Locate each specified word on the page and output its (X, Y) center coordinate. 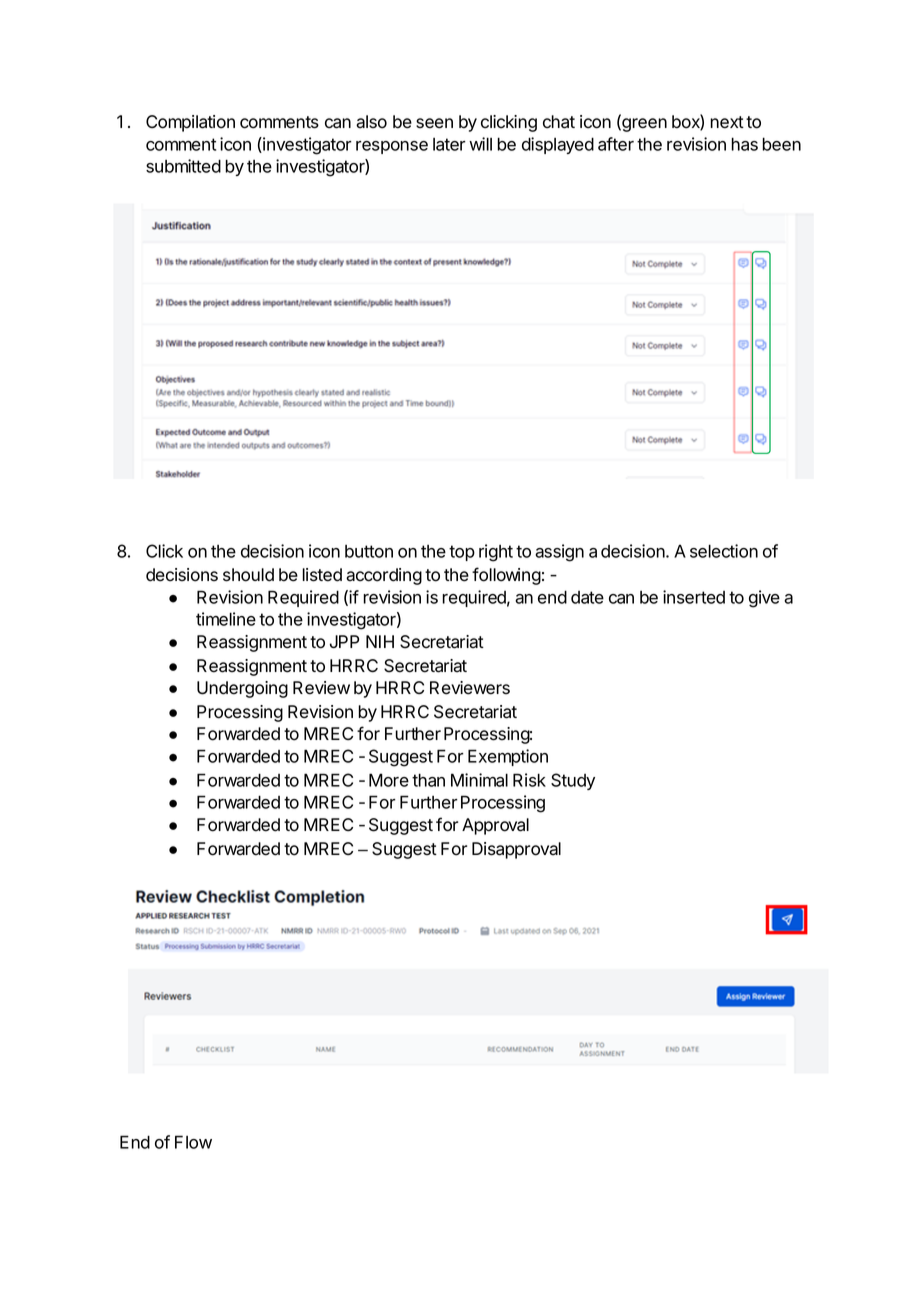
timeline (226, 619)
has (744, 144)
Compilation (190, 123)
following (506, 576)
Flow (193, 1142)
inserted (694, 597)
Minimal (479, 780)
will (480, 144)
